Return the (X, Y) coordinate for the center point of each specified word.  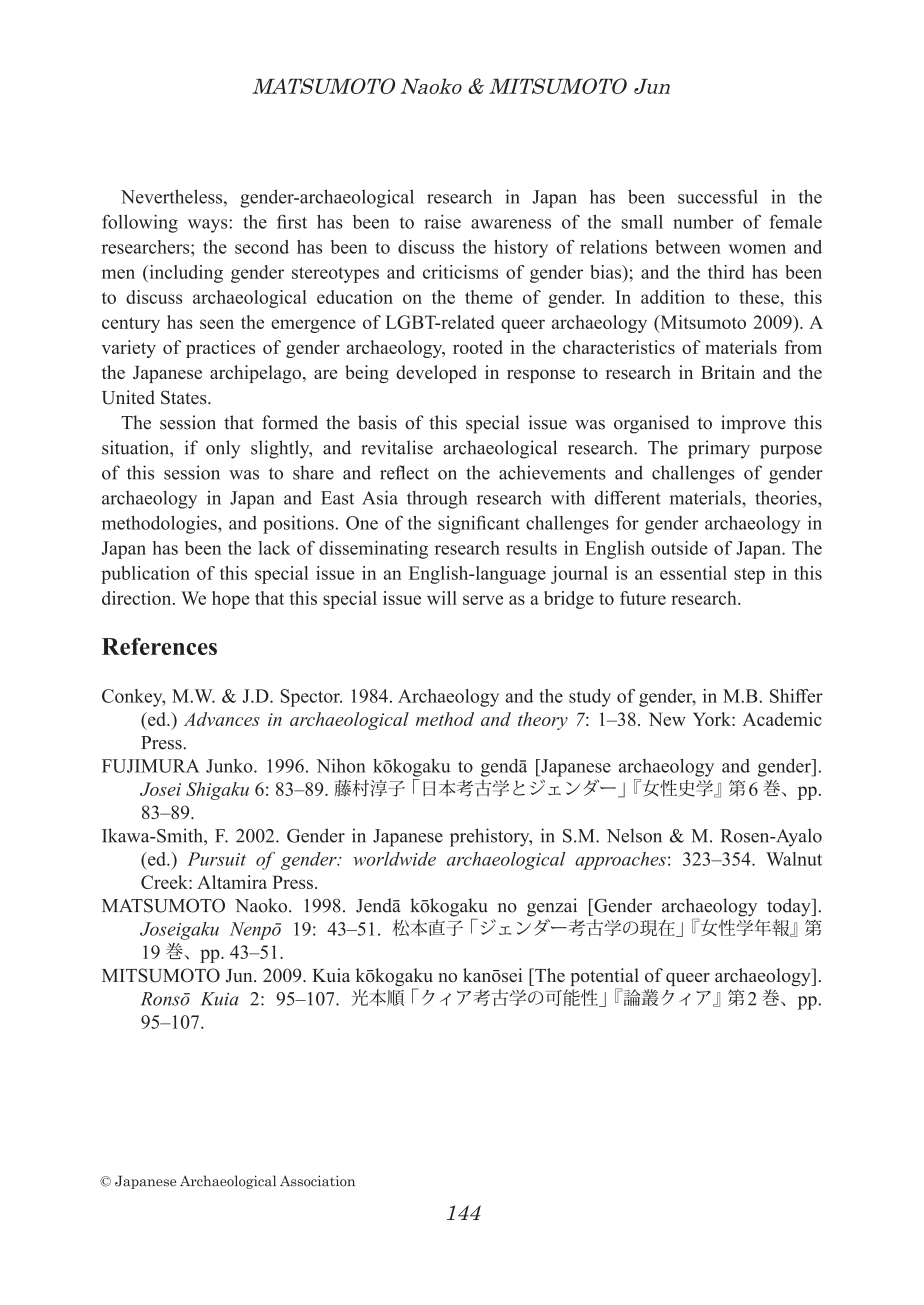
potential (605, 978)
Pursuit (216, 859)
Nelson (634, 835)
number (703, 222)
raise (442, 222)
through (437, 499)
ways (209, 226)
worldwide (394, 859)
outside (679, 548)
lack (275, 548)
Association (317, 1181)
